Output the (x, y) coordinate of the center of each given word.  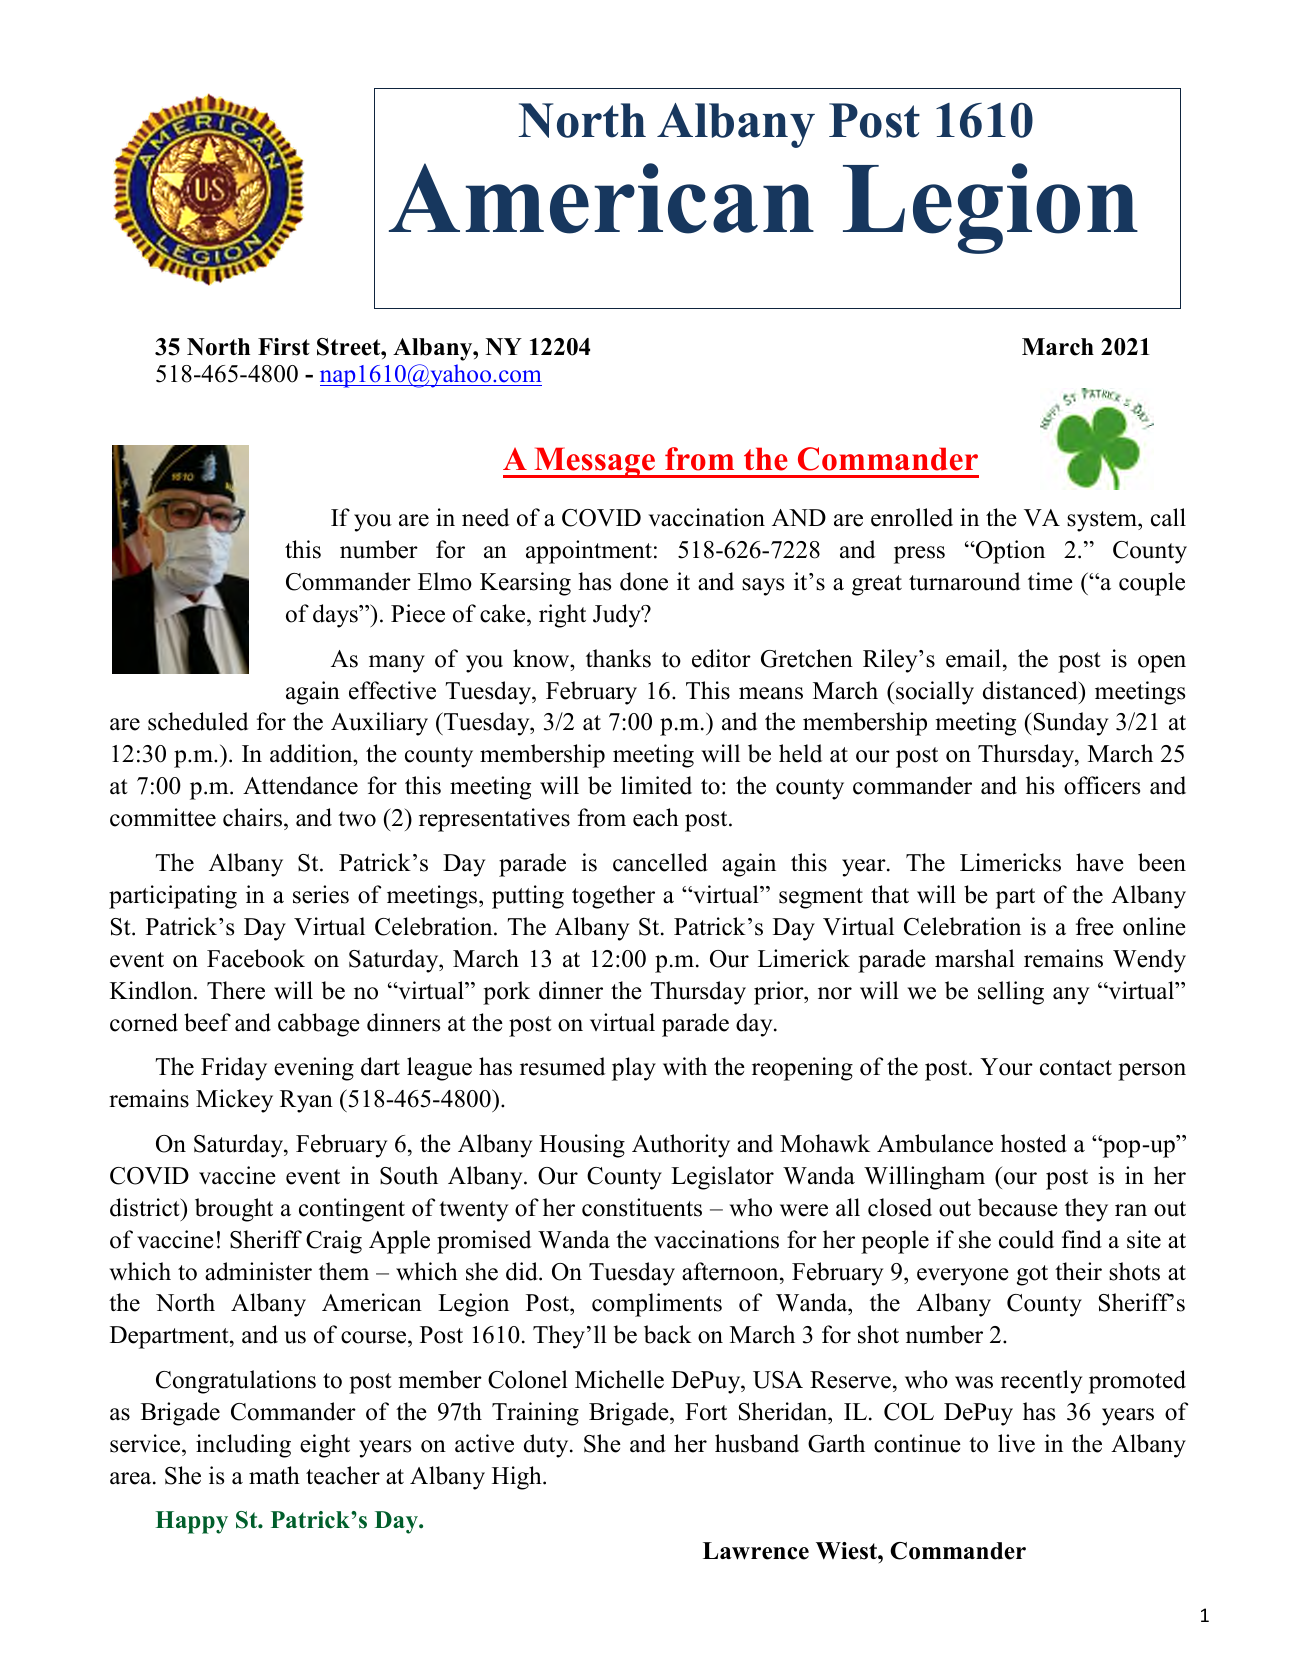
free (1095, 926)
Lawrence (756, 1551)
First (284, 347)
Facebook (256, 958)
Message (595, 462)
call (1168, 517)
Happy (192, 1522)
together (613, 897)
